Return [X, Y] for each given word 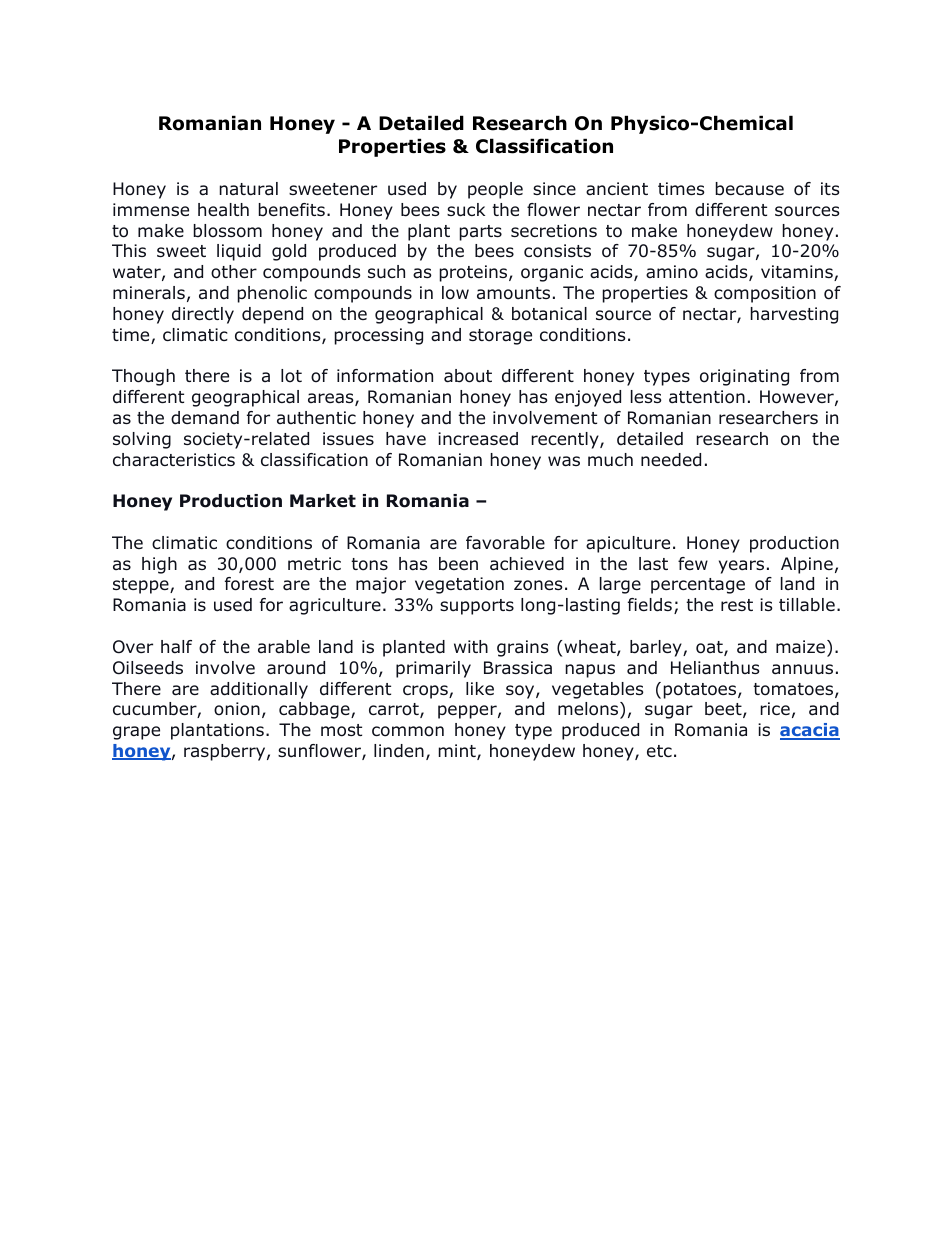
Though [143, 377]
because [749, 189]
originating [744, 377]
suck [466, 210]
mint [458, 752]
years [741, 567]
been [458, 564]
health [223, 209]
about [468, 376]
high [159, 565]
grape [136, 733]
